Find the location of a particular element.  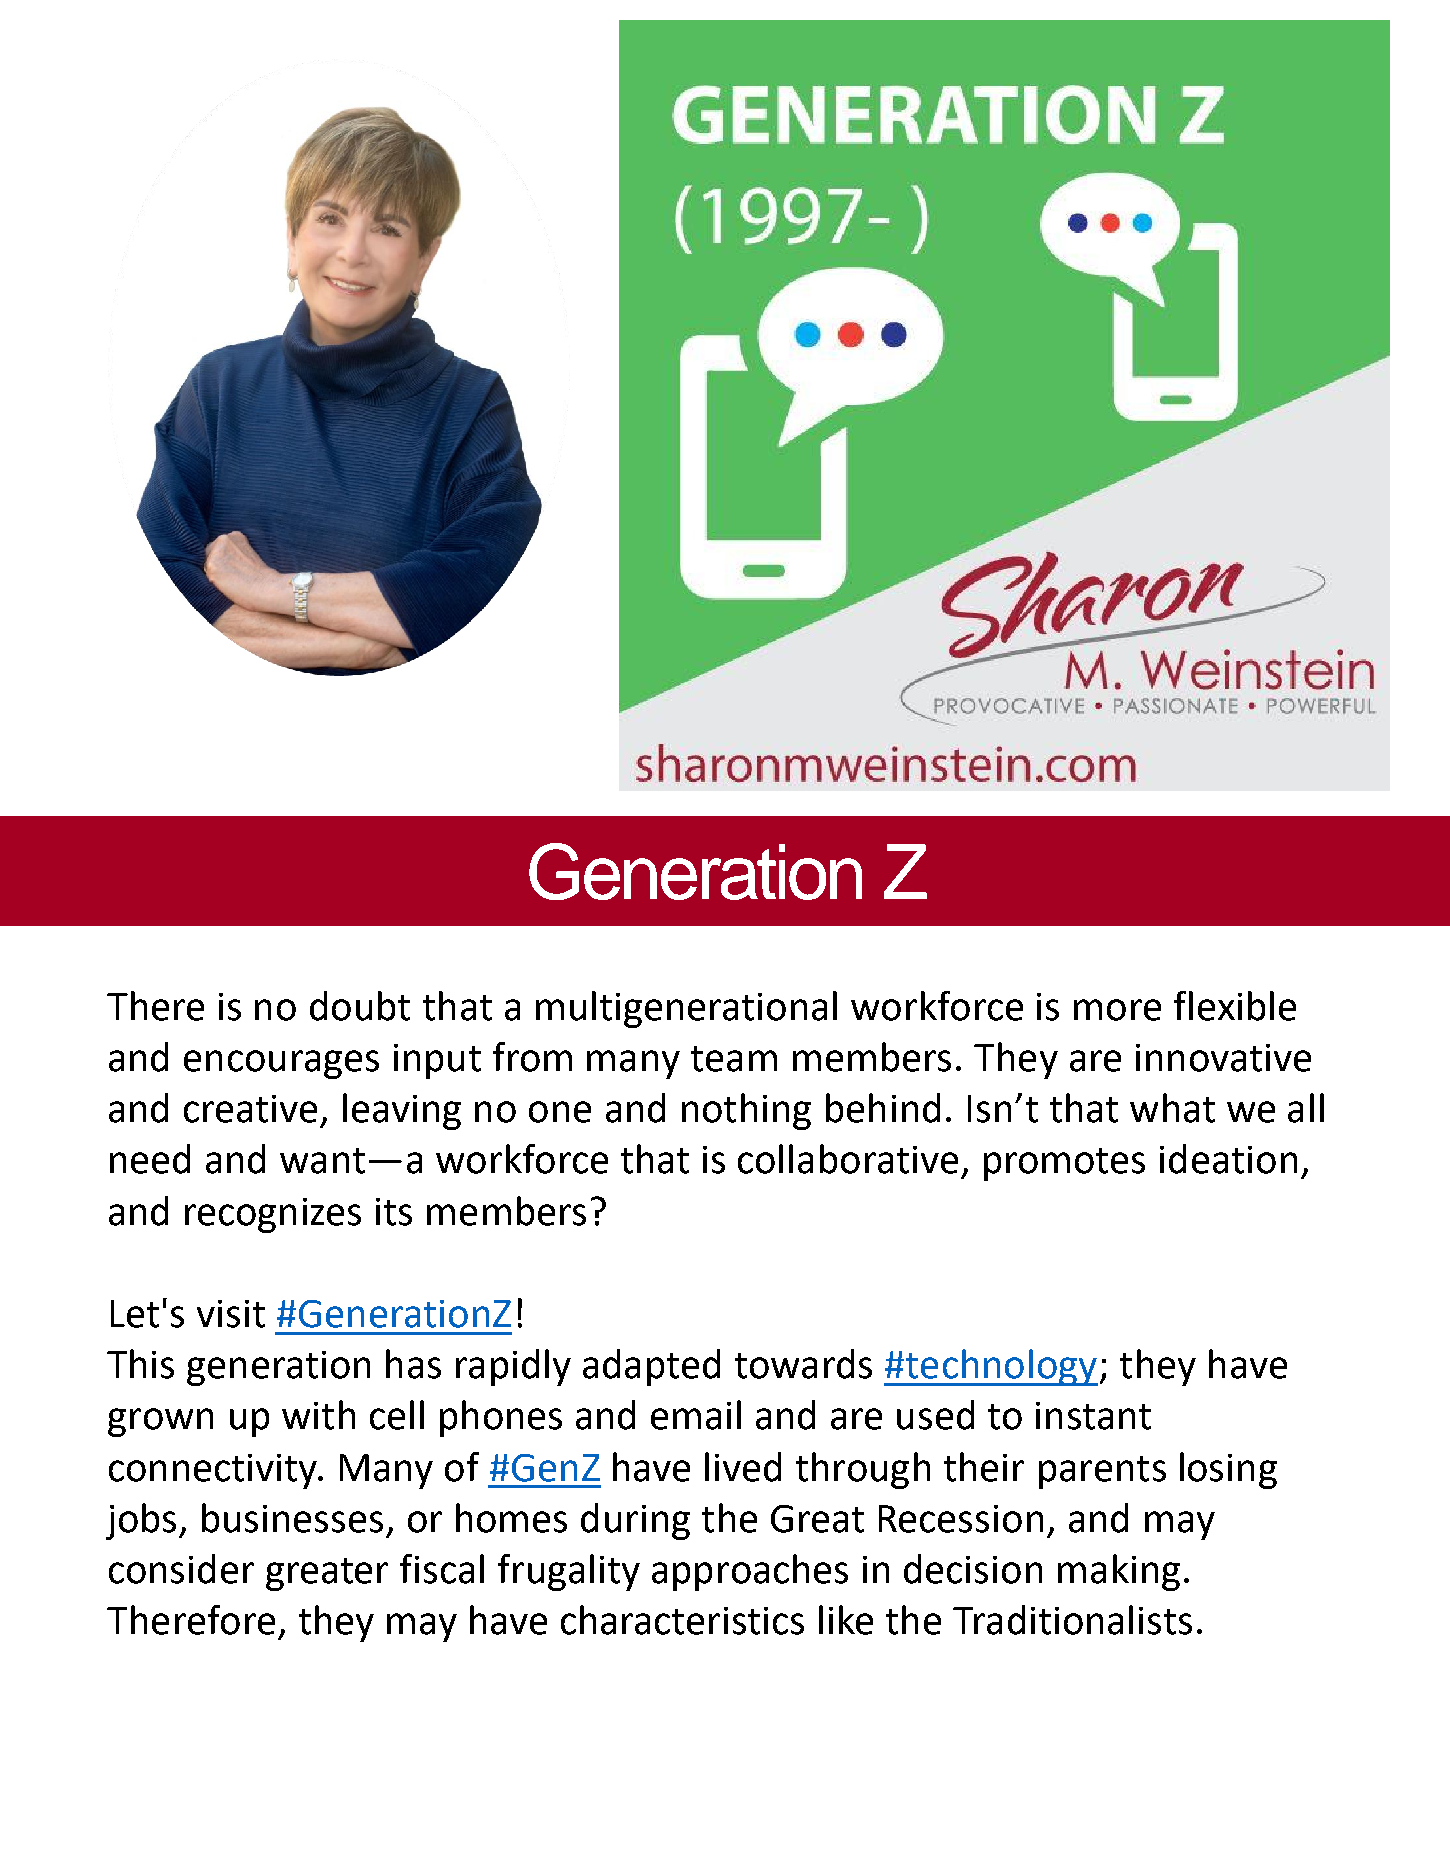

towards is located at coordinates (803, 1364).
